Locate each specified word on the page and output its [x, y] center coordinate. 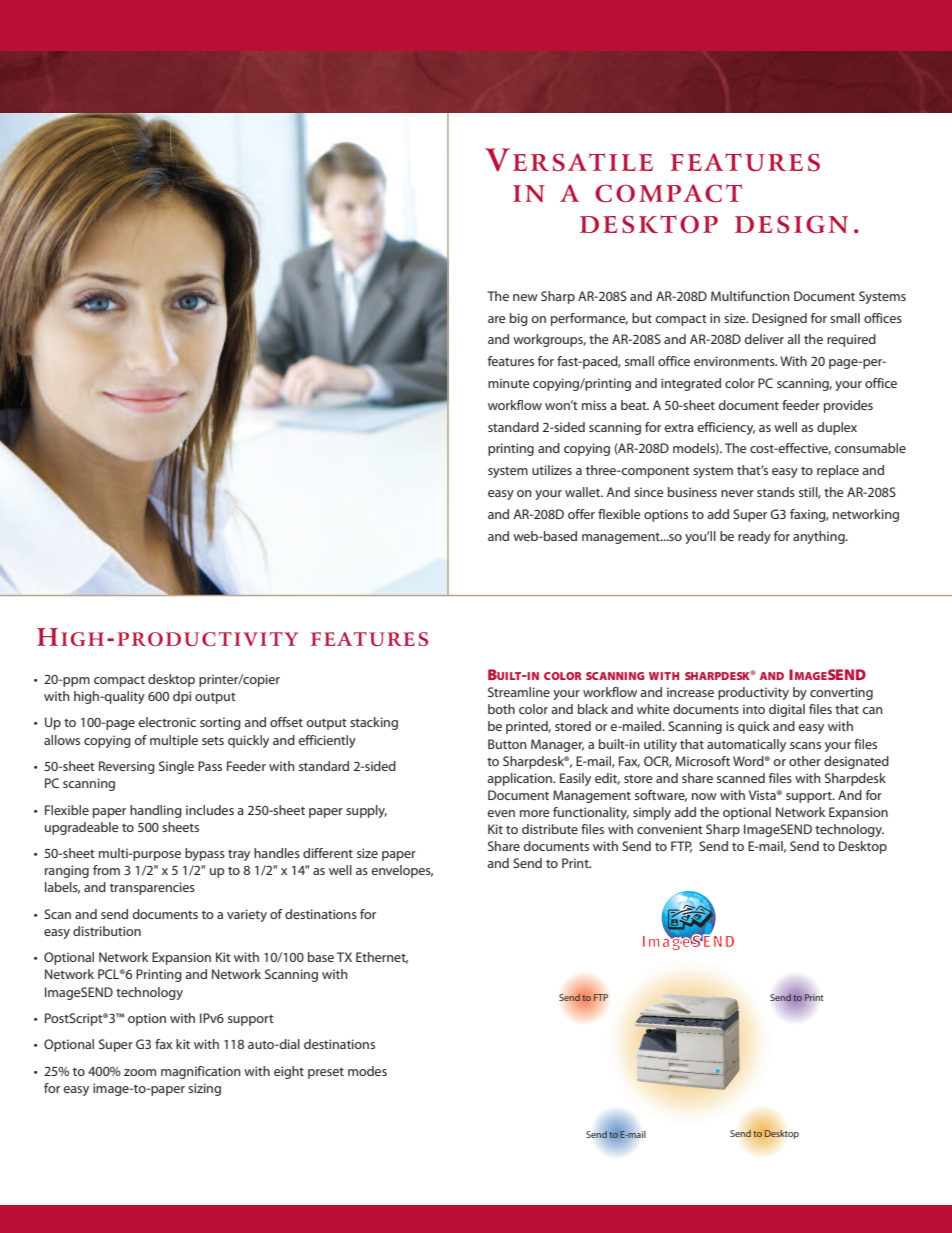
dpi [182, 697]
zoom [140, 1072]
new [525, 297]
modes [367, 1071]
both [501, 709]
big [519, 319]
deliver [764, 339]
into [754, 709]
